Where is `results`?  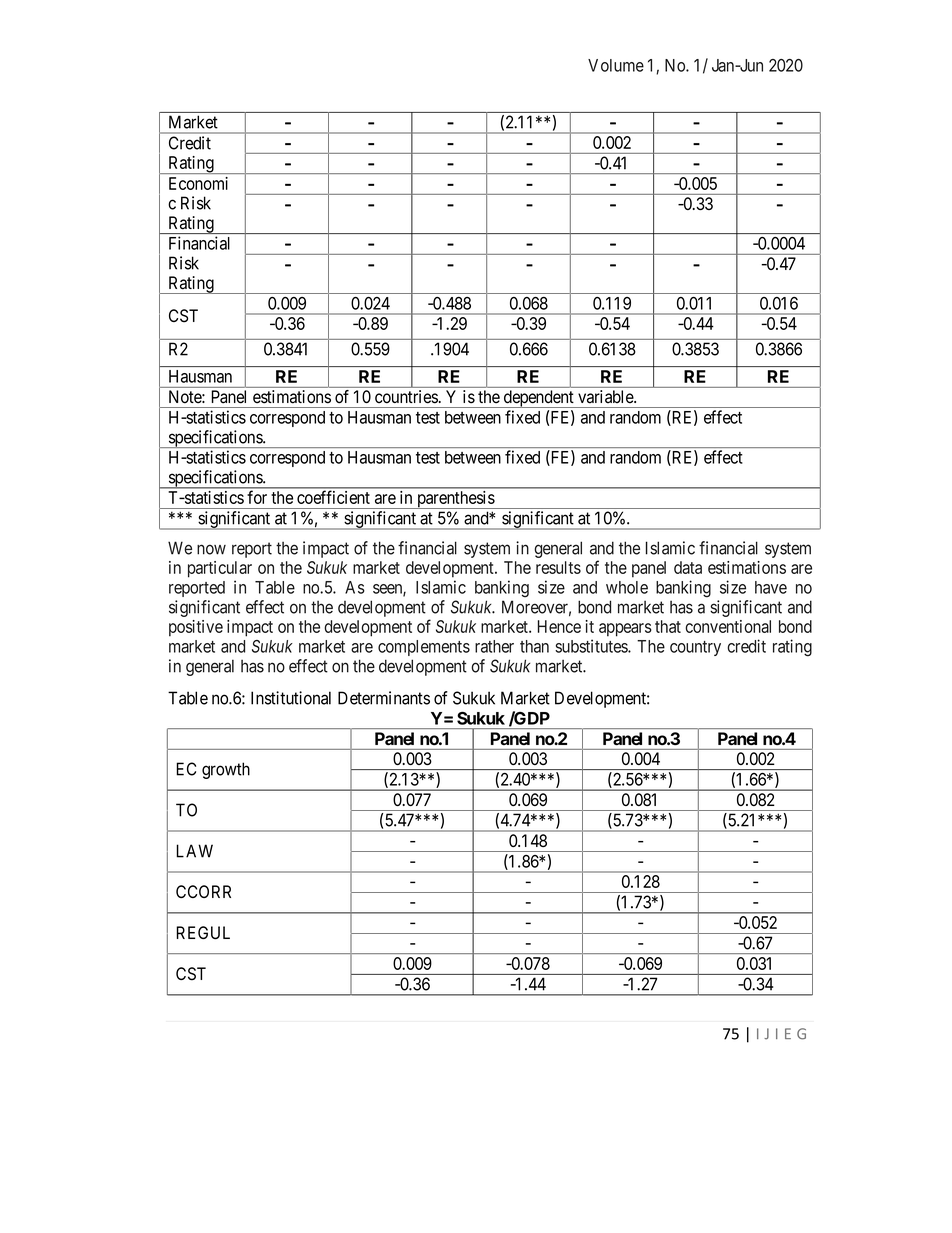
results is located at coordinates (558, 567).
